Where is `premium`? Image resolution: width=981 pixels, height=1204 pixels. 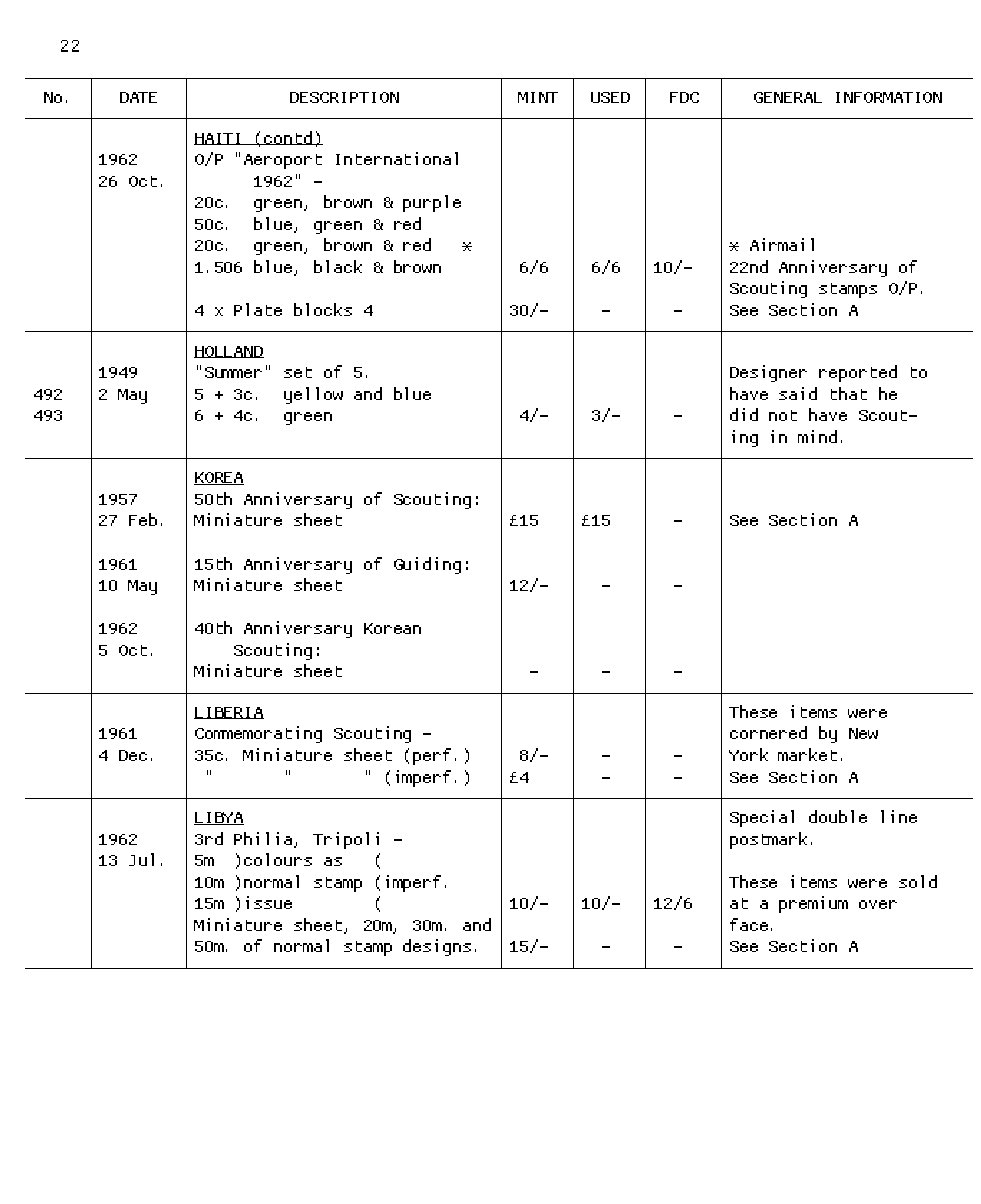
premium is located at coordinates (813, 904).
